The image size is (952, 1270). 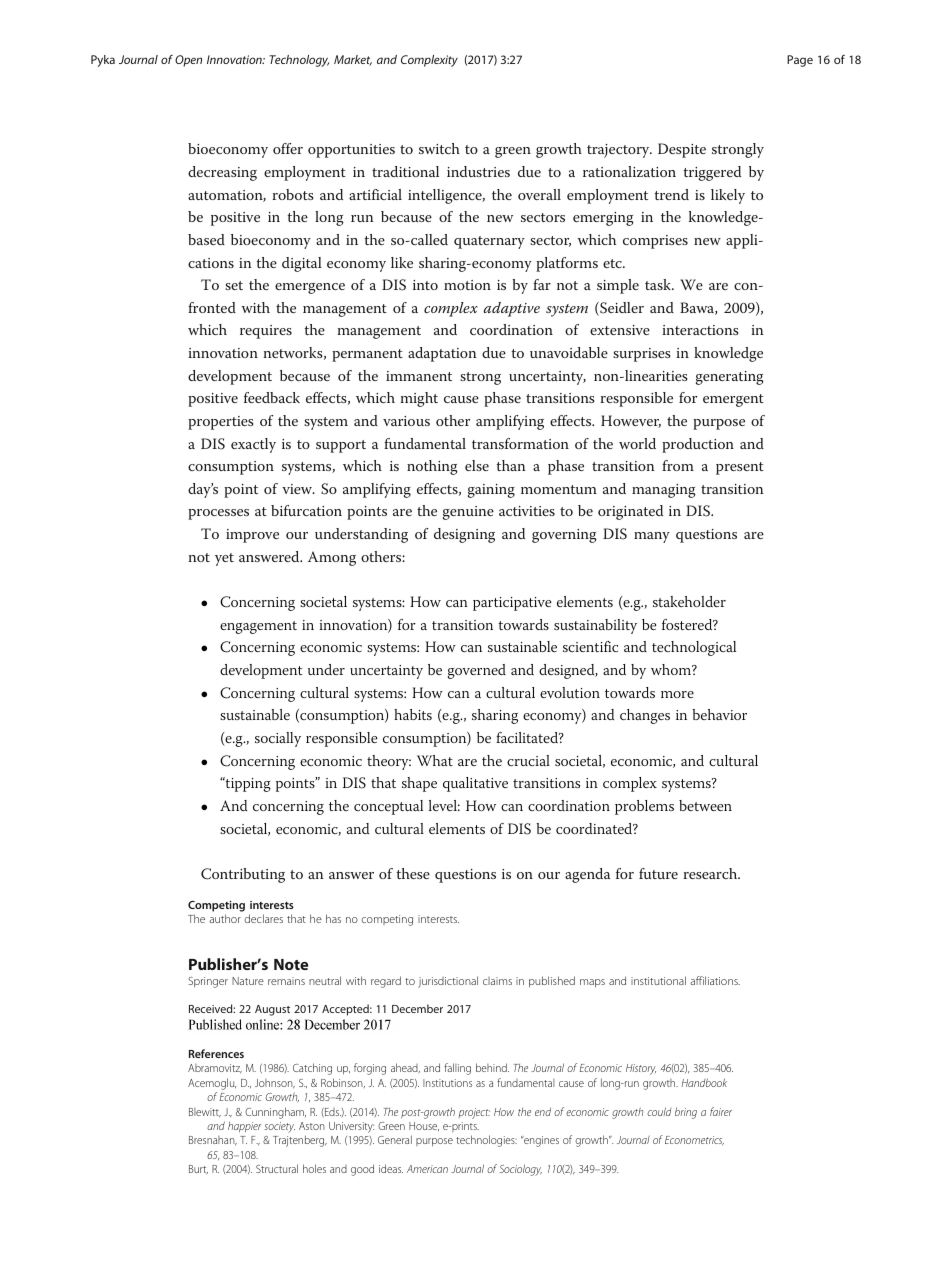 What do you see at coordinates (682, 150) in the screenshot?
I see `Despite` at bounding box center [682, 150].
